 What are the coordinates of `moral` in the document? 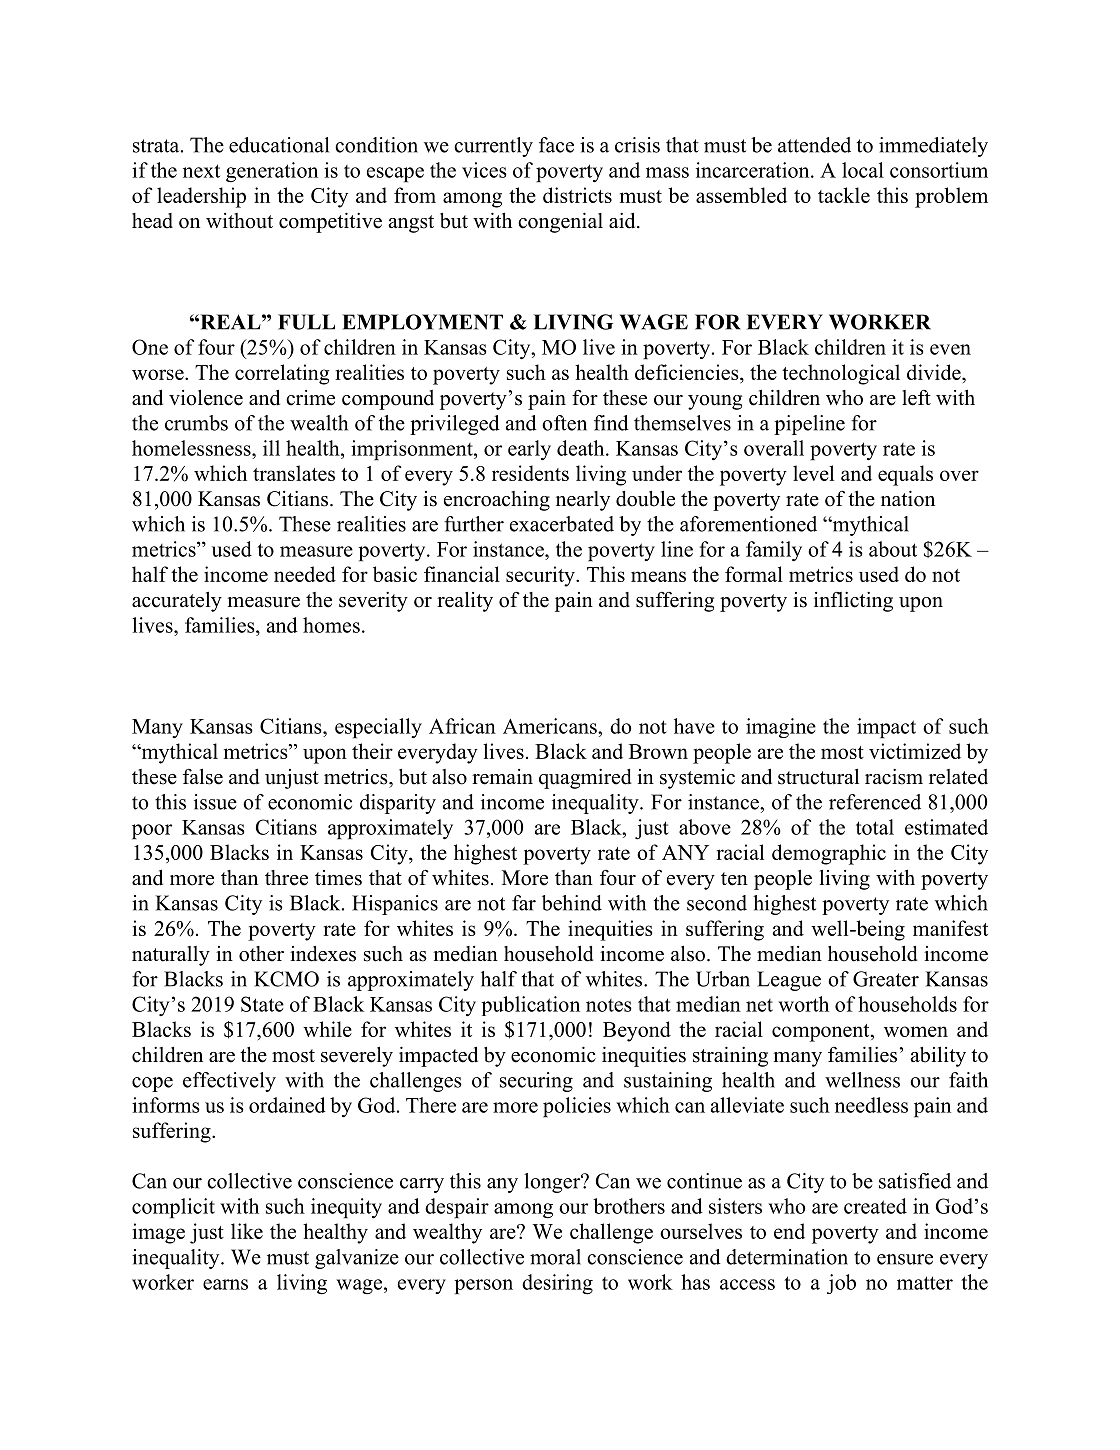 It's located at (555, 1257).
